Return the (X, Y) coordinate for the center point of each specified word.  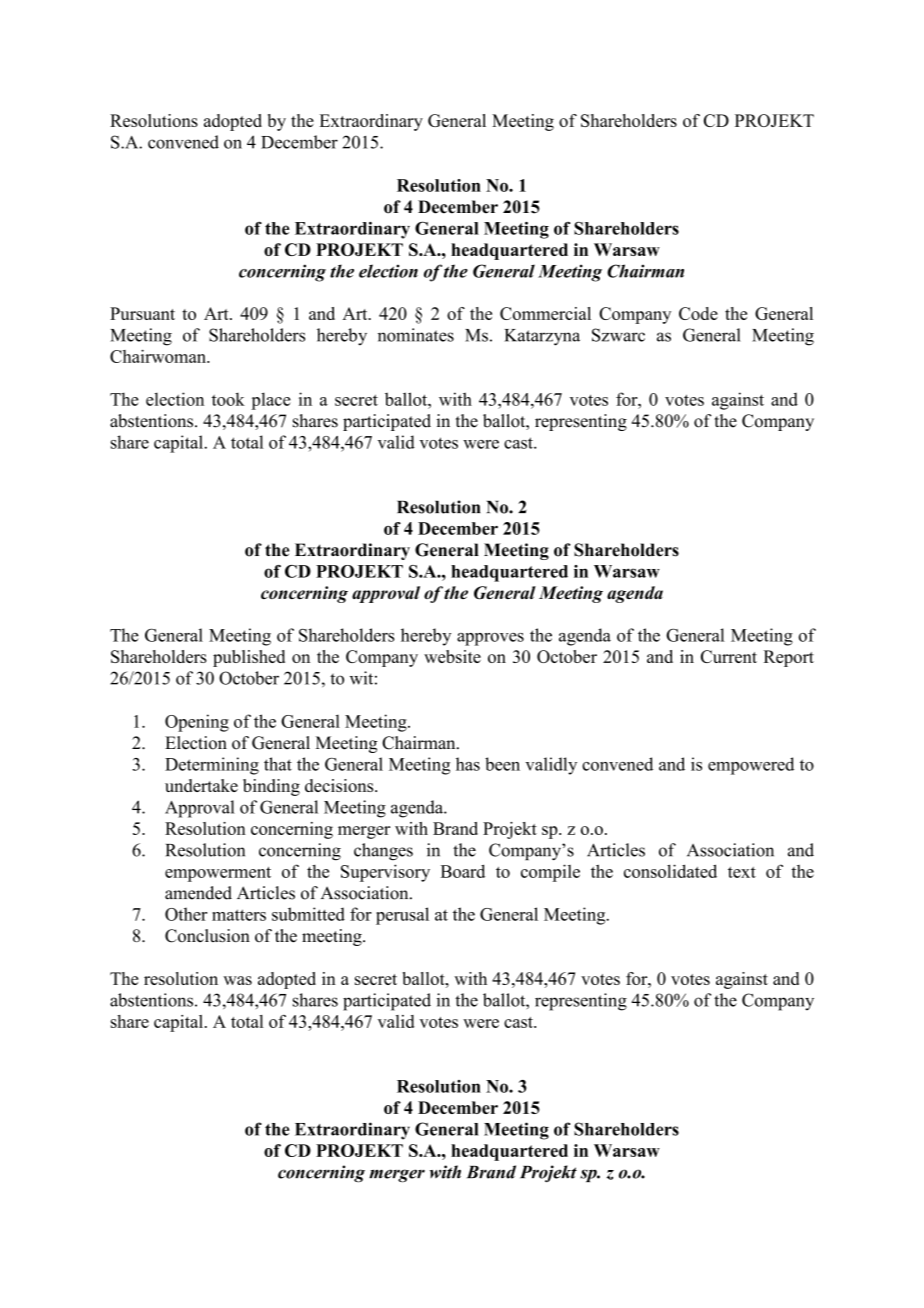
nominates (416, 335)
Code (698, 313)
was (237, 980)
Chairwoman (159, 356)
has (468, 764)
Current (729, 656)
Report (789, 658)
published (249, 658)
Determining (212, 766)
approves (490, 639)
